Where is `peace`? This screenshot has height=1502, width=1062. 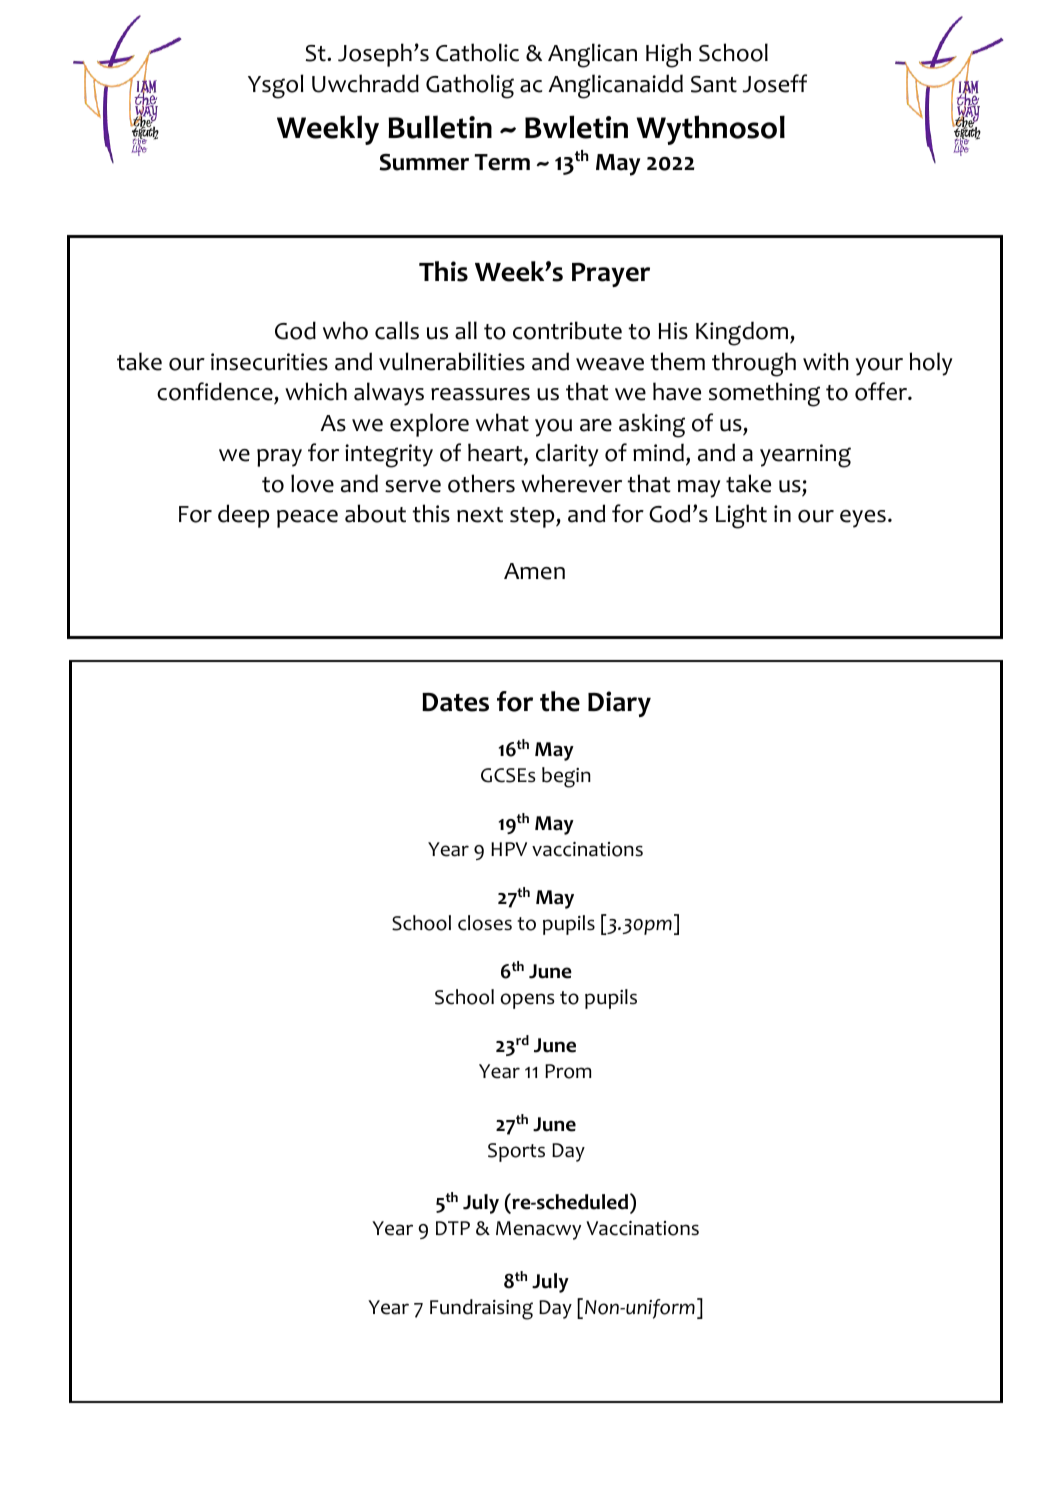 peace is located at coordinates (307, 519).
